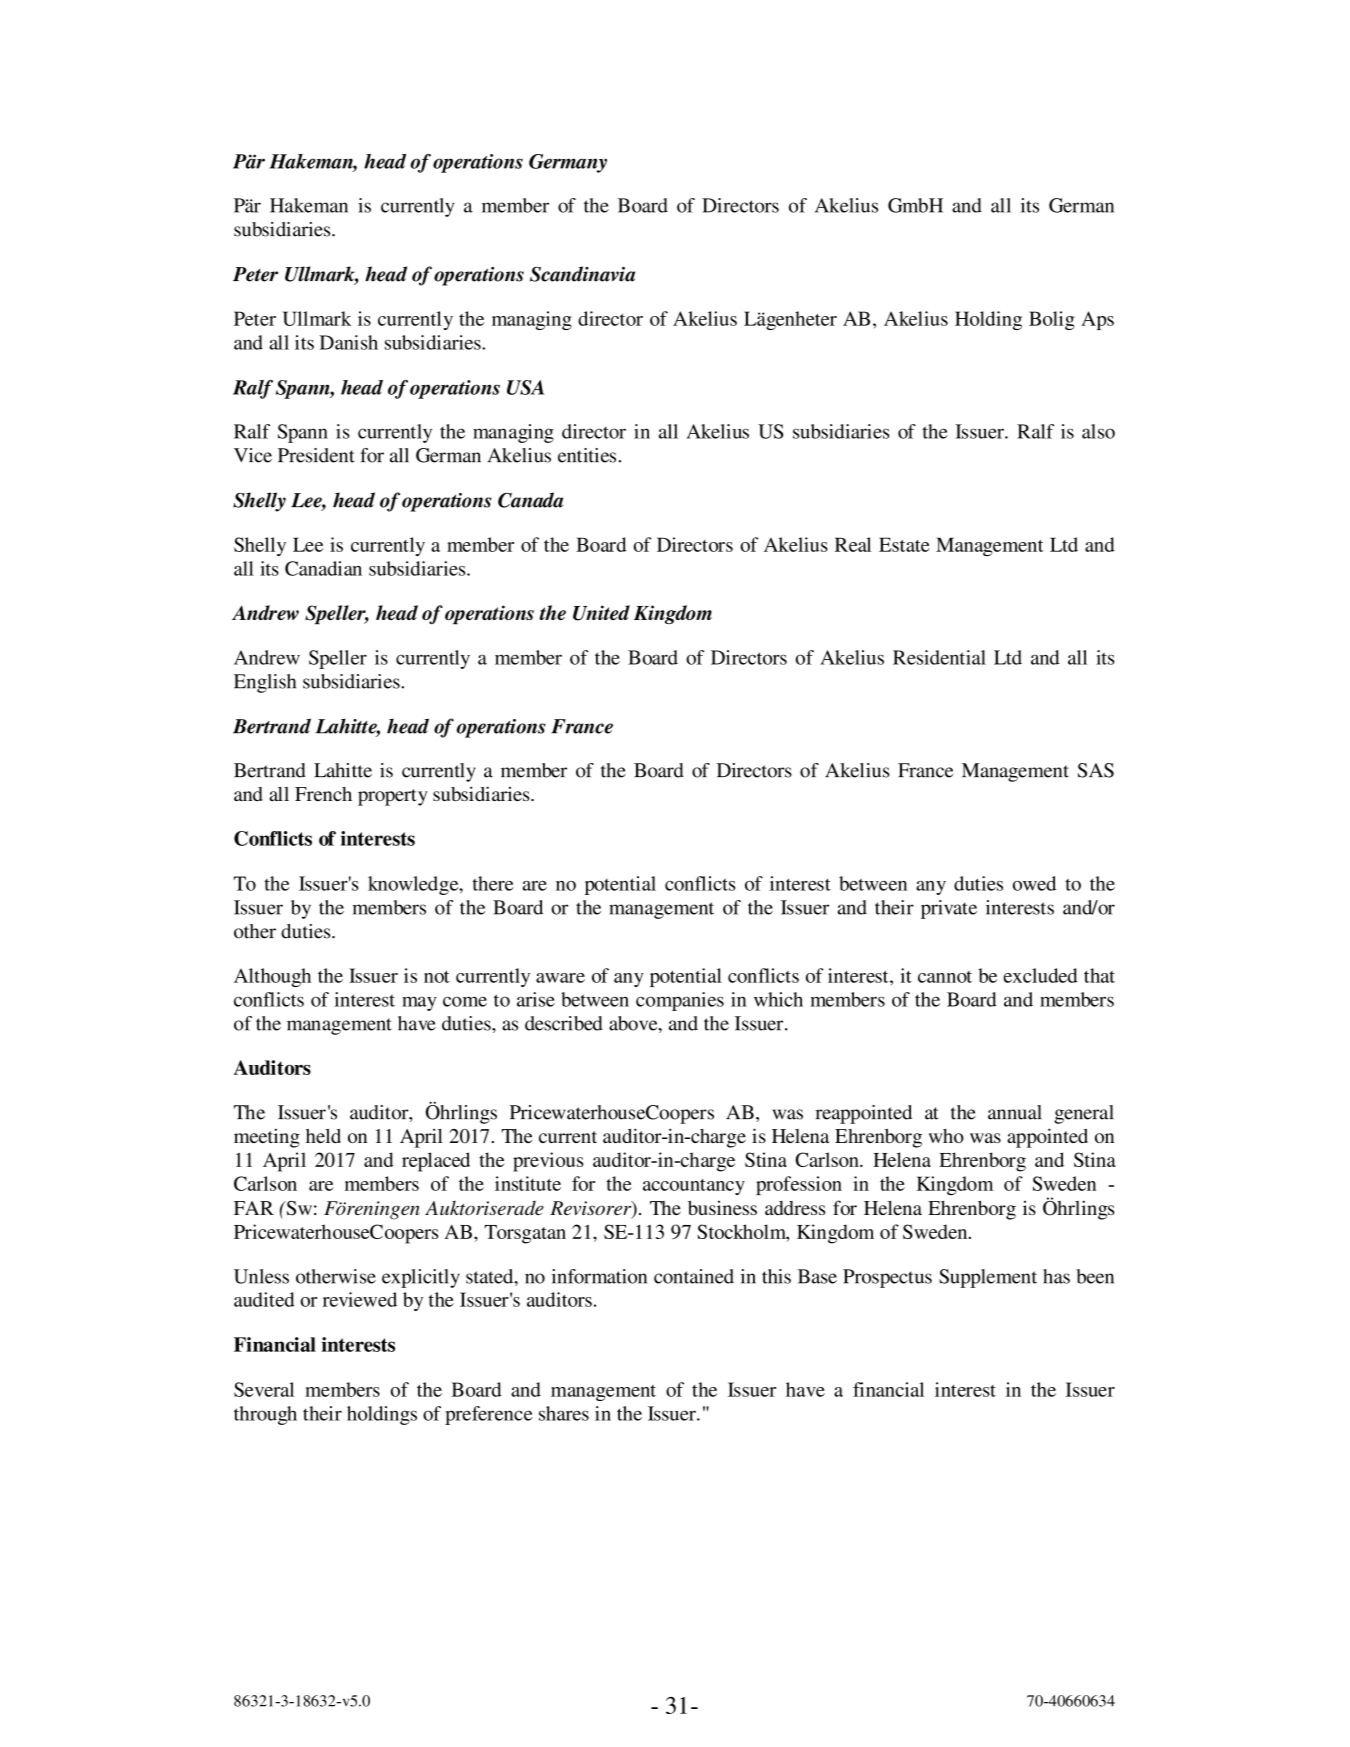 The image size is (1350, 1747). I want to click on Residential, so click(939, 657).
